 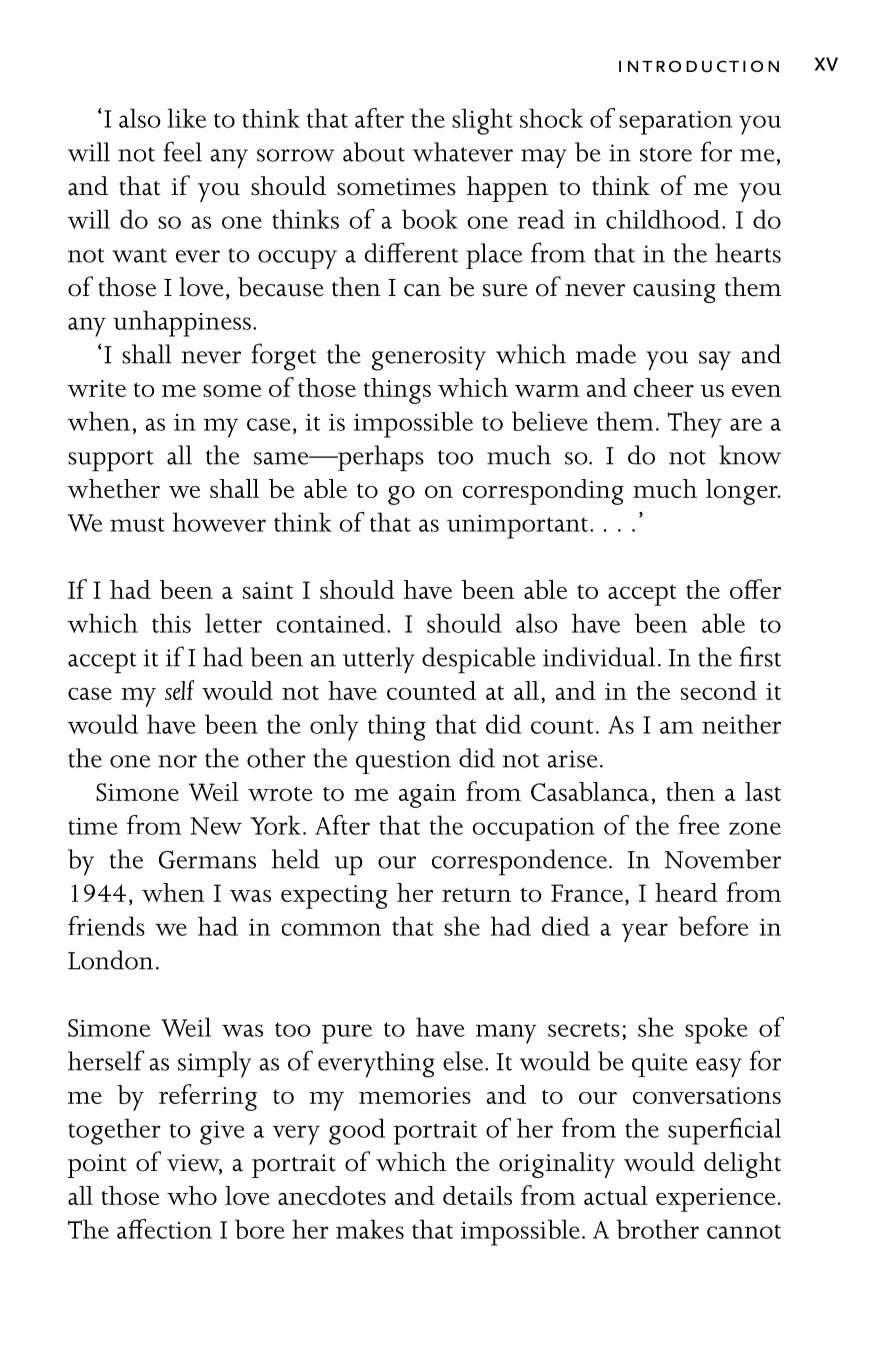 What do you see at coordinates (171, 623) in the screenshot?
I see `this` at bounding box center [171, 623].
